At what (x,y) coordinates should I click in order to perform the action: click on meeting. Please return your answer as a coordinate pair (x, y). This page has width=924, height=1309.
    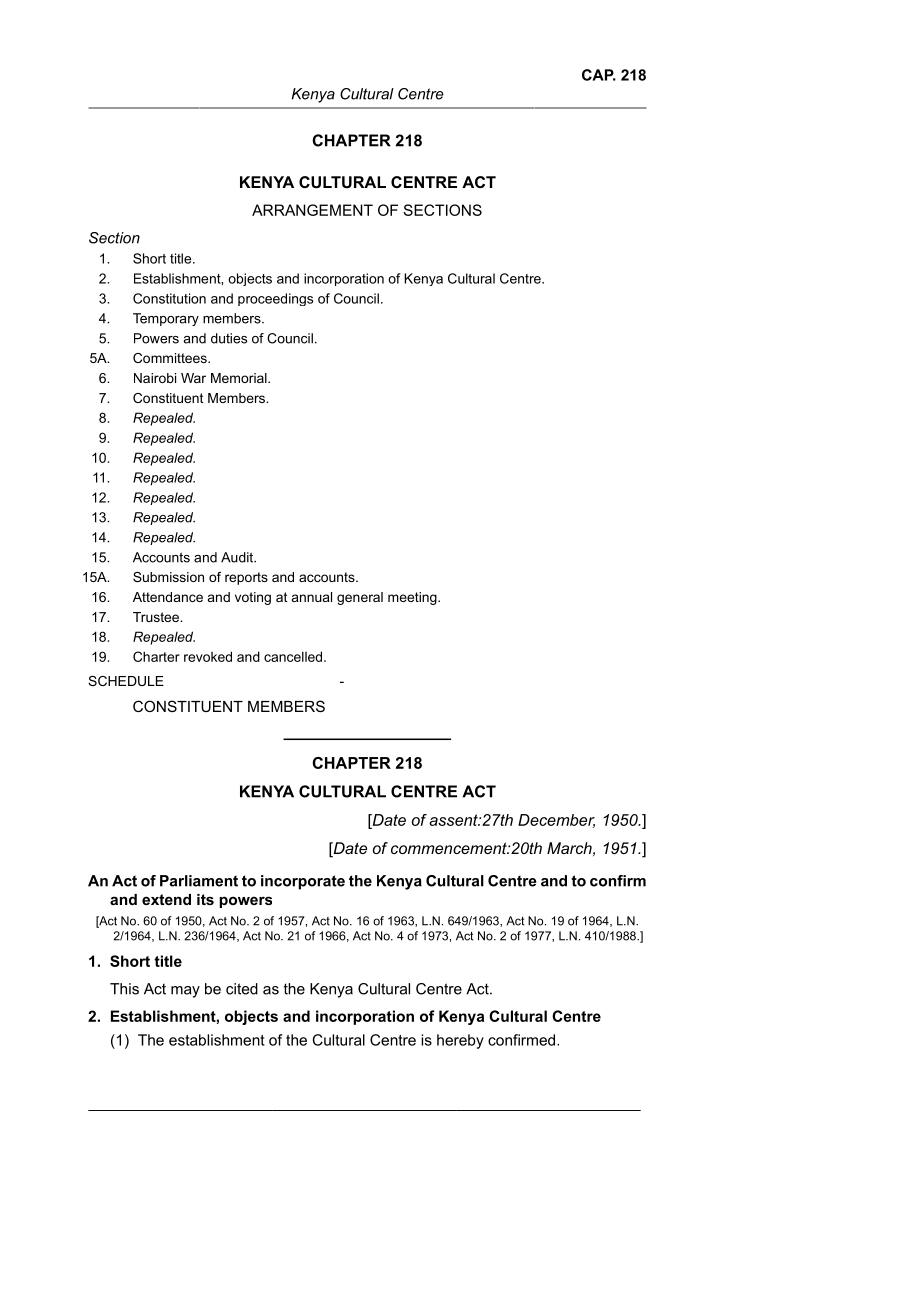
    Looking at the image, I should click on (413, 598).
